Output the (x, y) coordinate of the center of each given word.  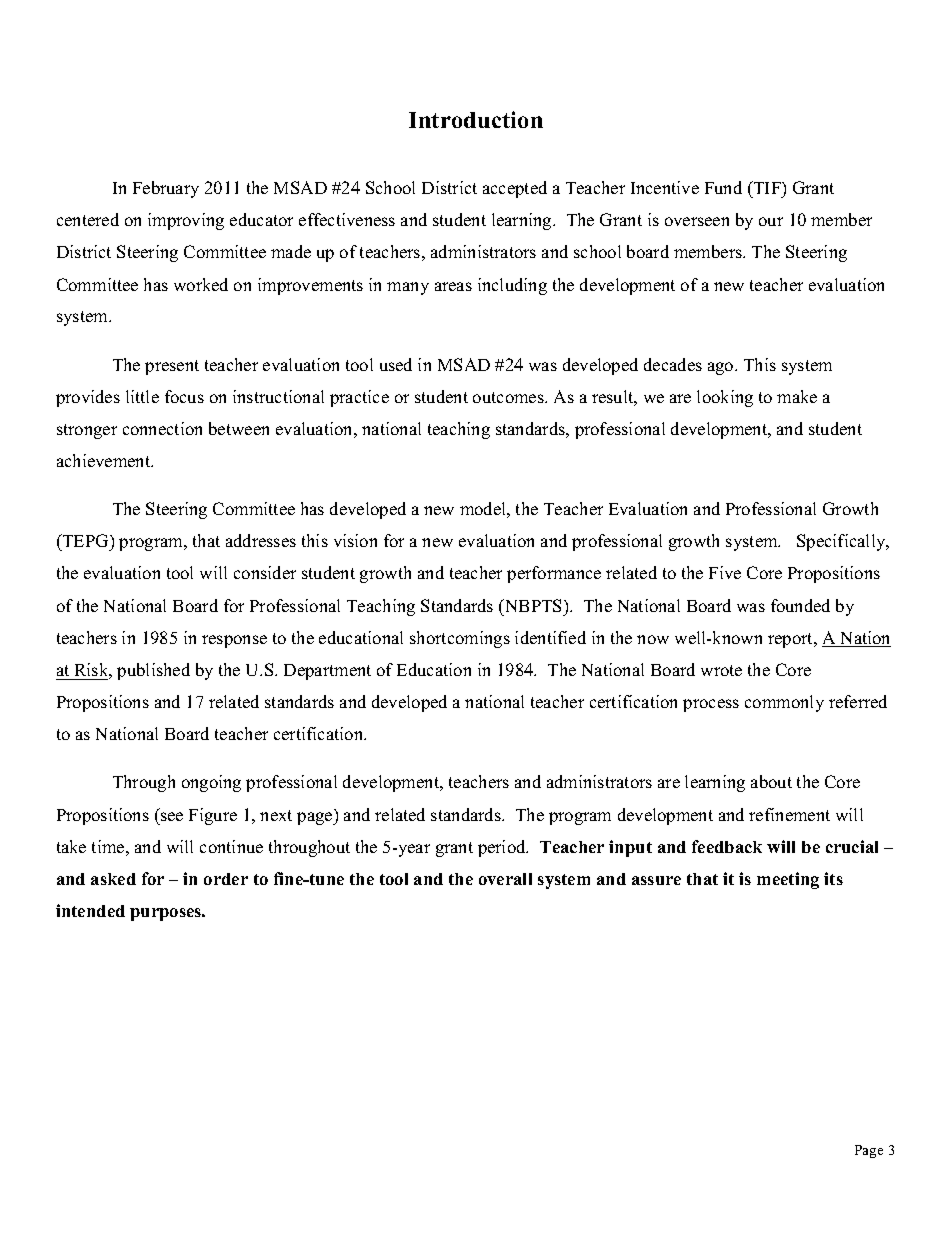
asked (113, 879)
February (166, 189)
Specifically (842, 542)
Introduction (476, 119)
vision (355, 540)
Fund (723, 187)
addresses (261, 540)
